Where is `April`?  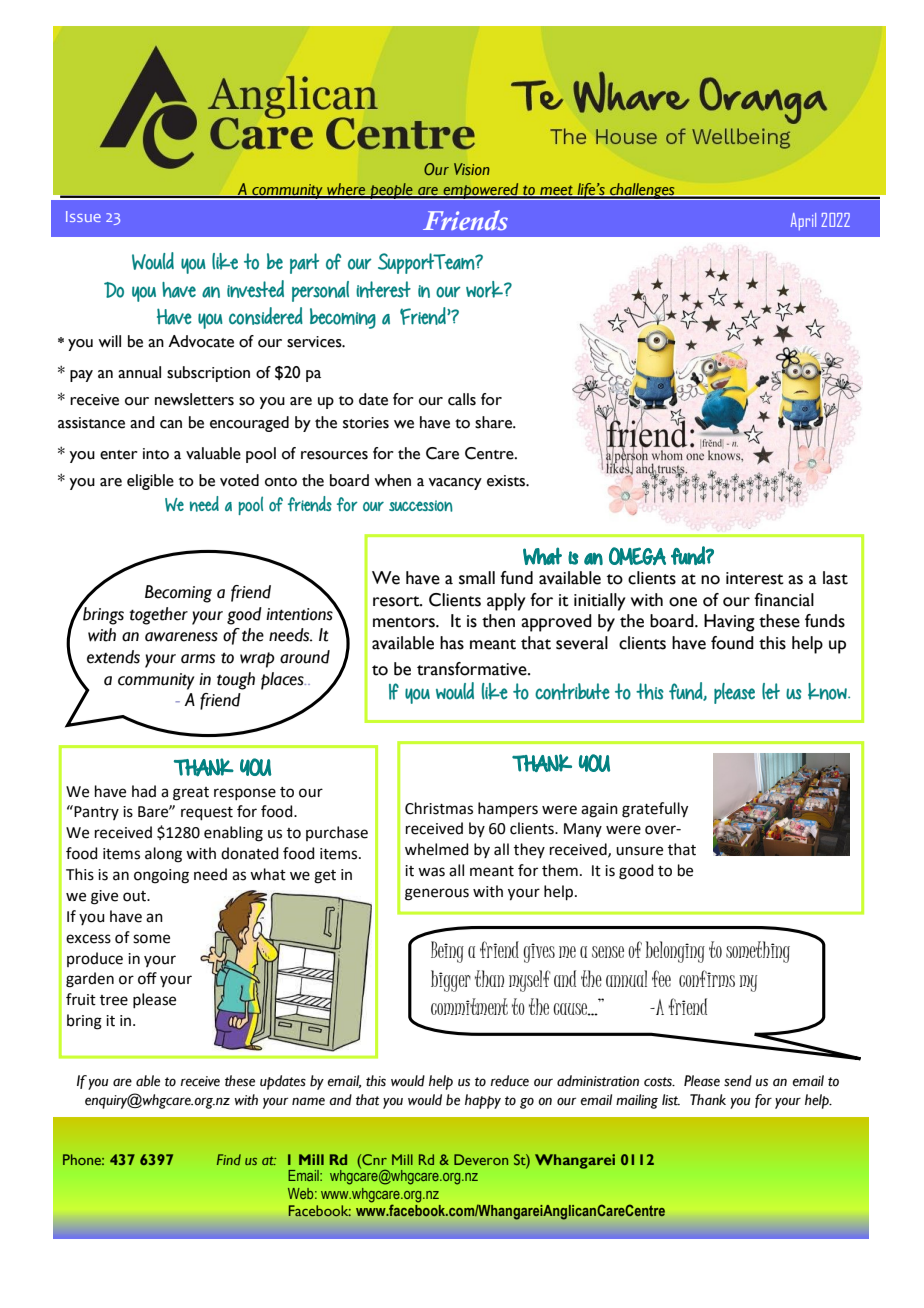
April is located at coordinates (803, 221).
